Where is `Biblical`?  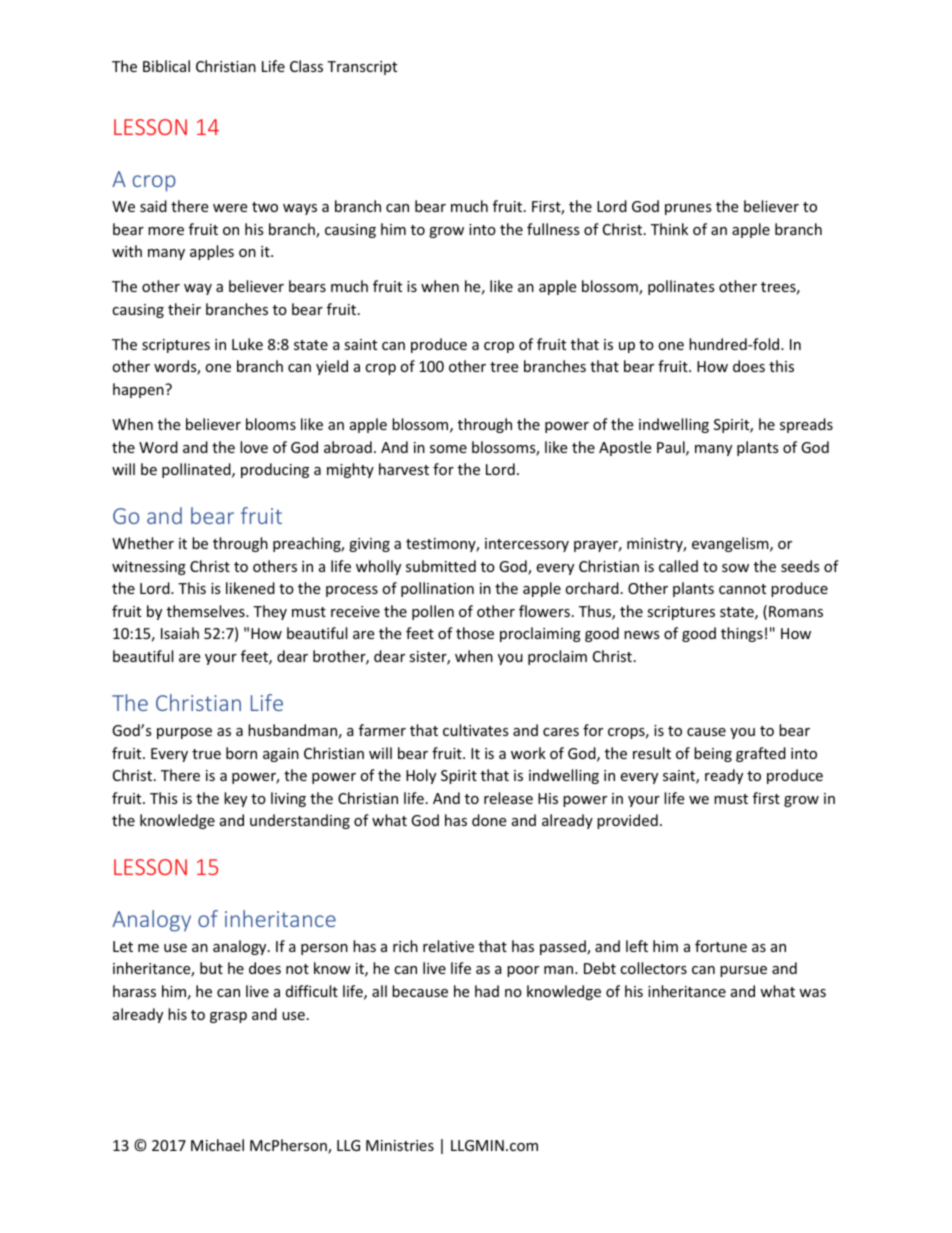
Biblical is located at coordinates (166, 66).
